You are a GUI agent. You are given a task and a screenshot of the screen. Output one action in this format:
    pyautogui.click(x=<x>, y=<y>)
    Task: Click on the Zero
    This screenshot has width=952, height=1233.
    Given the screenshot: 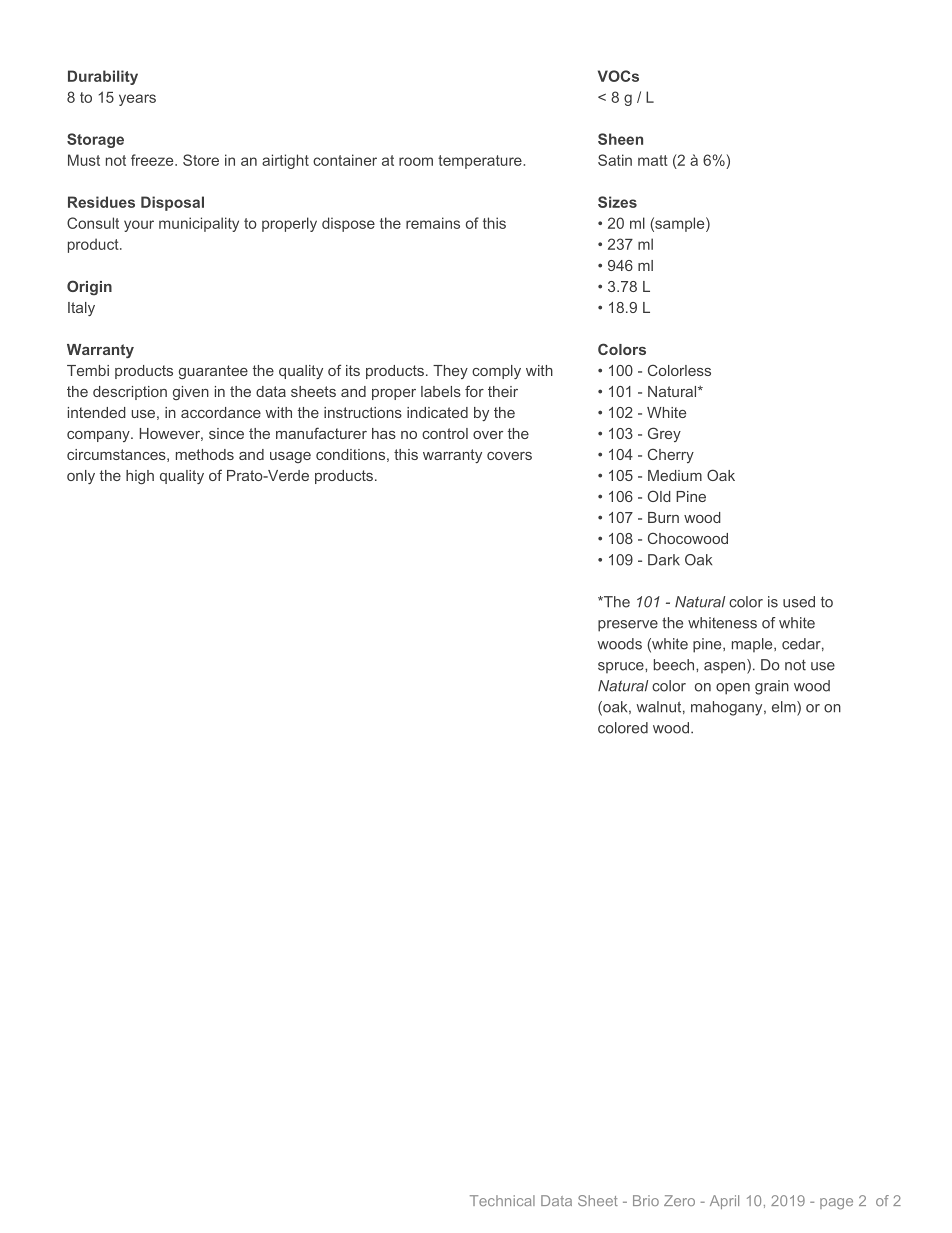 What is the action you would take?
    pyautogui.click(x=679, y=1200)
